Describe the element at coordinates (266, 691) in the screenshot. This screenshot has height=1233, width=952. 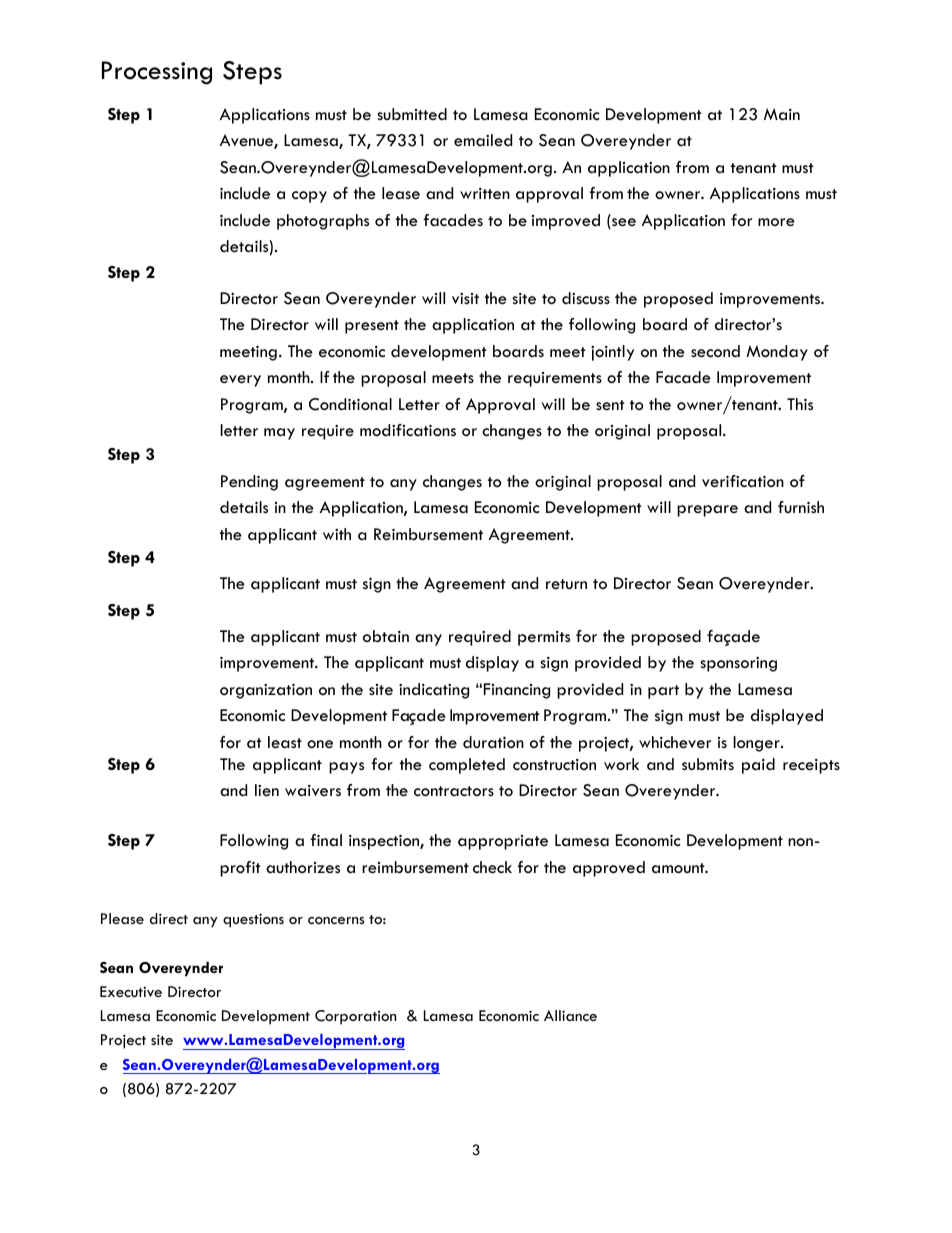
I see `organization` at that location.
